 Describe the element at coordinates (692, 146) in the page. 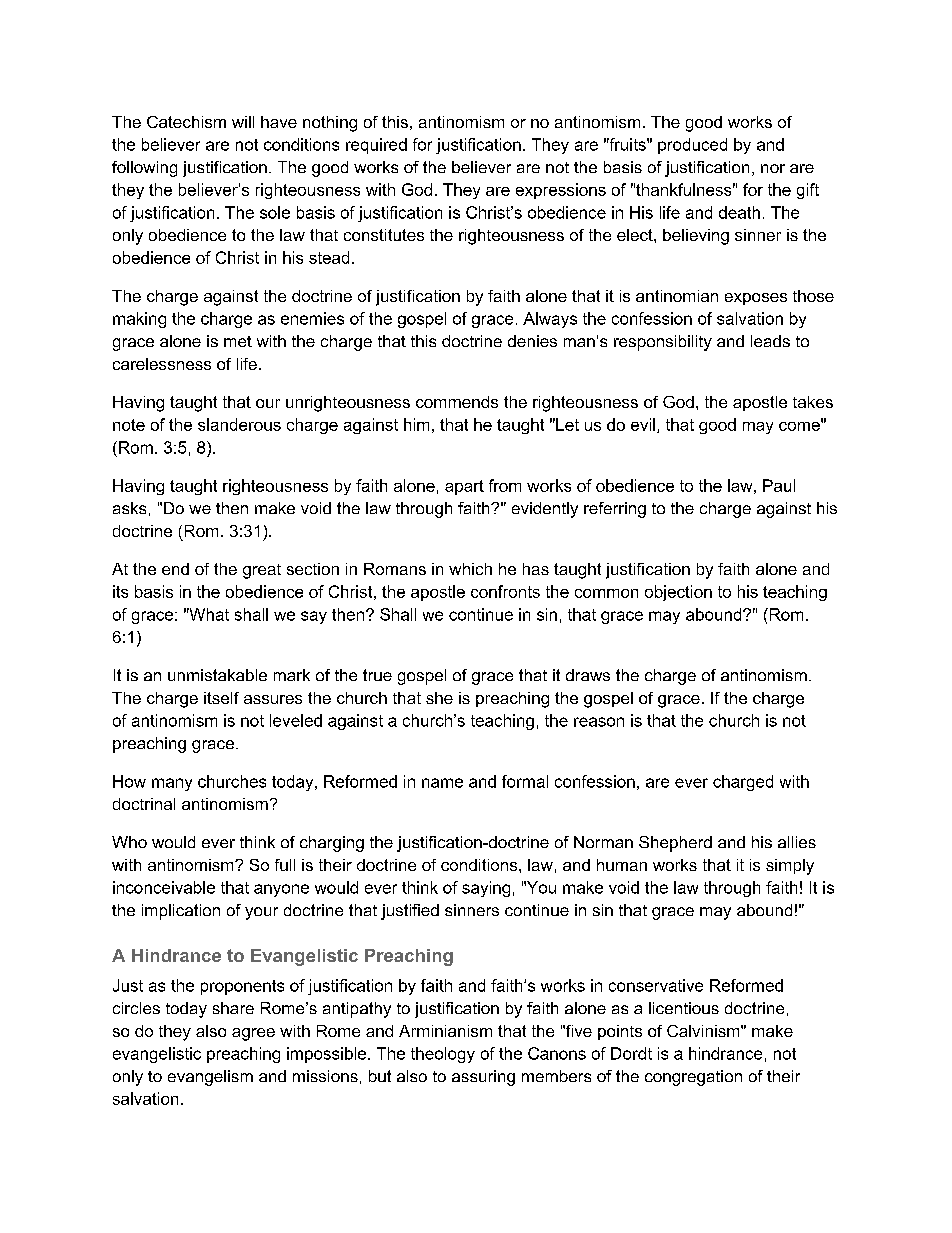

I see `produced` at that location.
